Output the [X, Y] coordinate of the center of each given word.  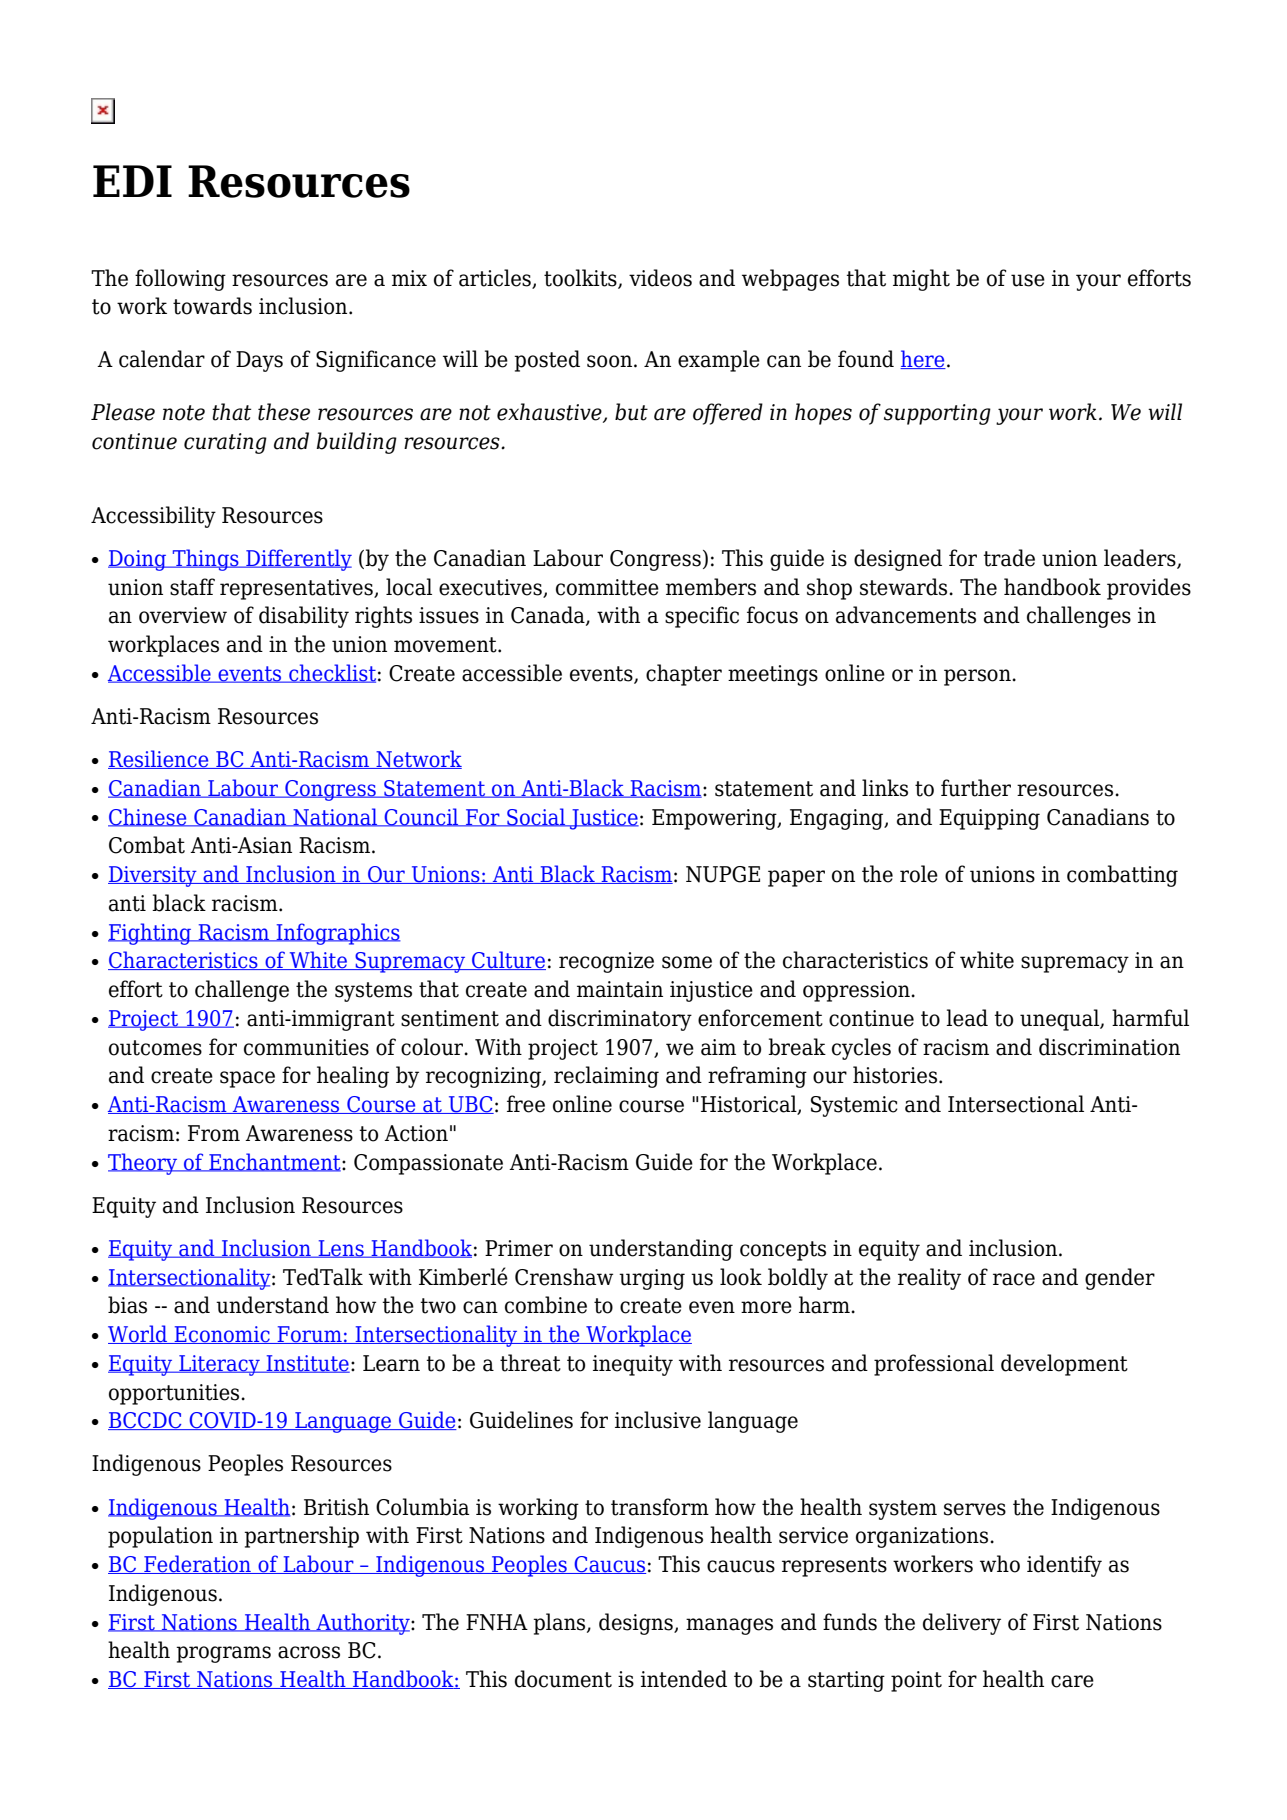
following [180, 280]
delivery [962, 1624]
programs [223, 1654]
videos [660, 278]
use [1028, 280]
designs [637, 1624]
